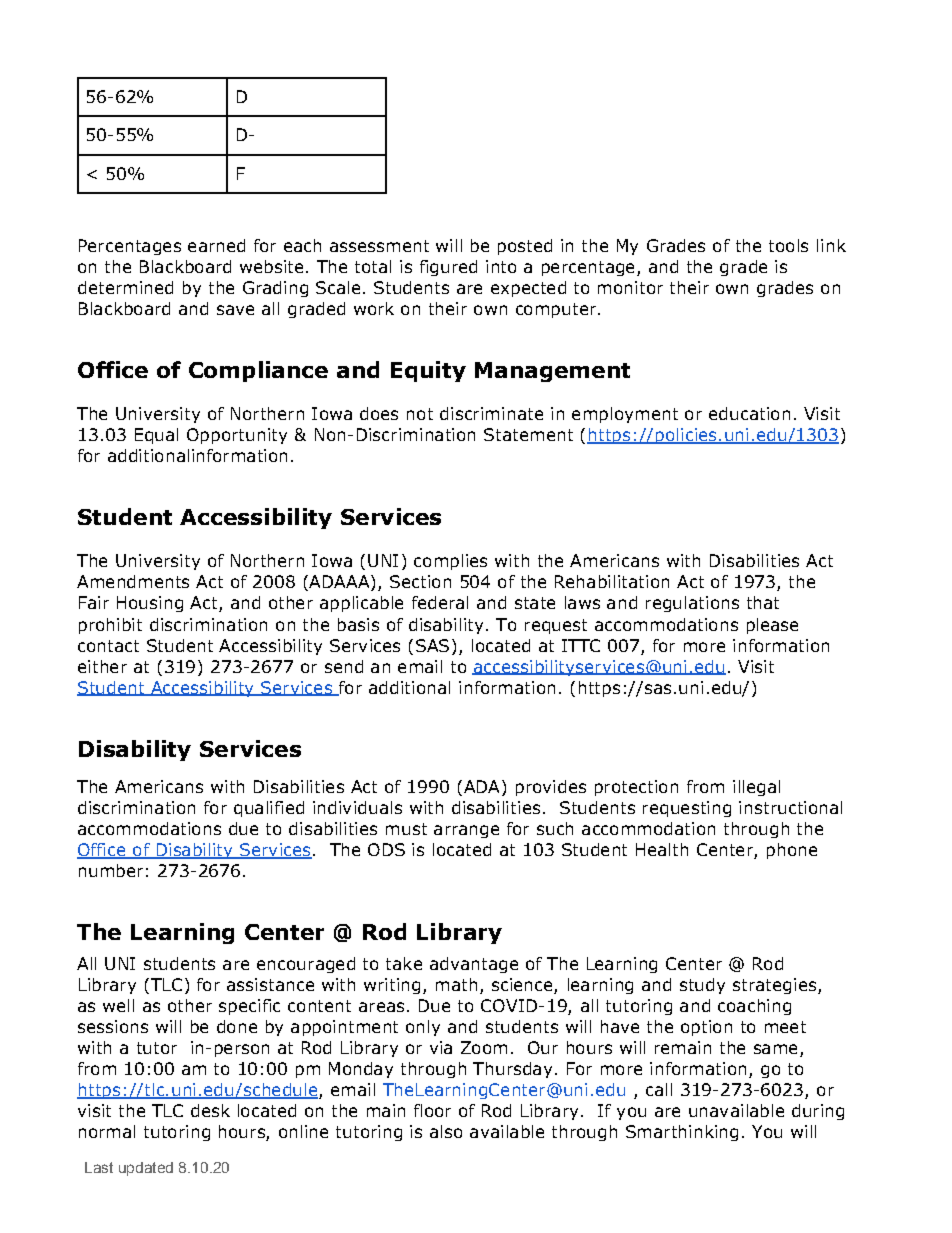 The width and height of the document is (952, 1233). Describe the element at coordinates (210, 1110) in the document. I see `desk` at that location.
